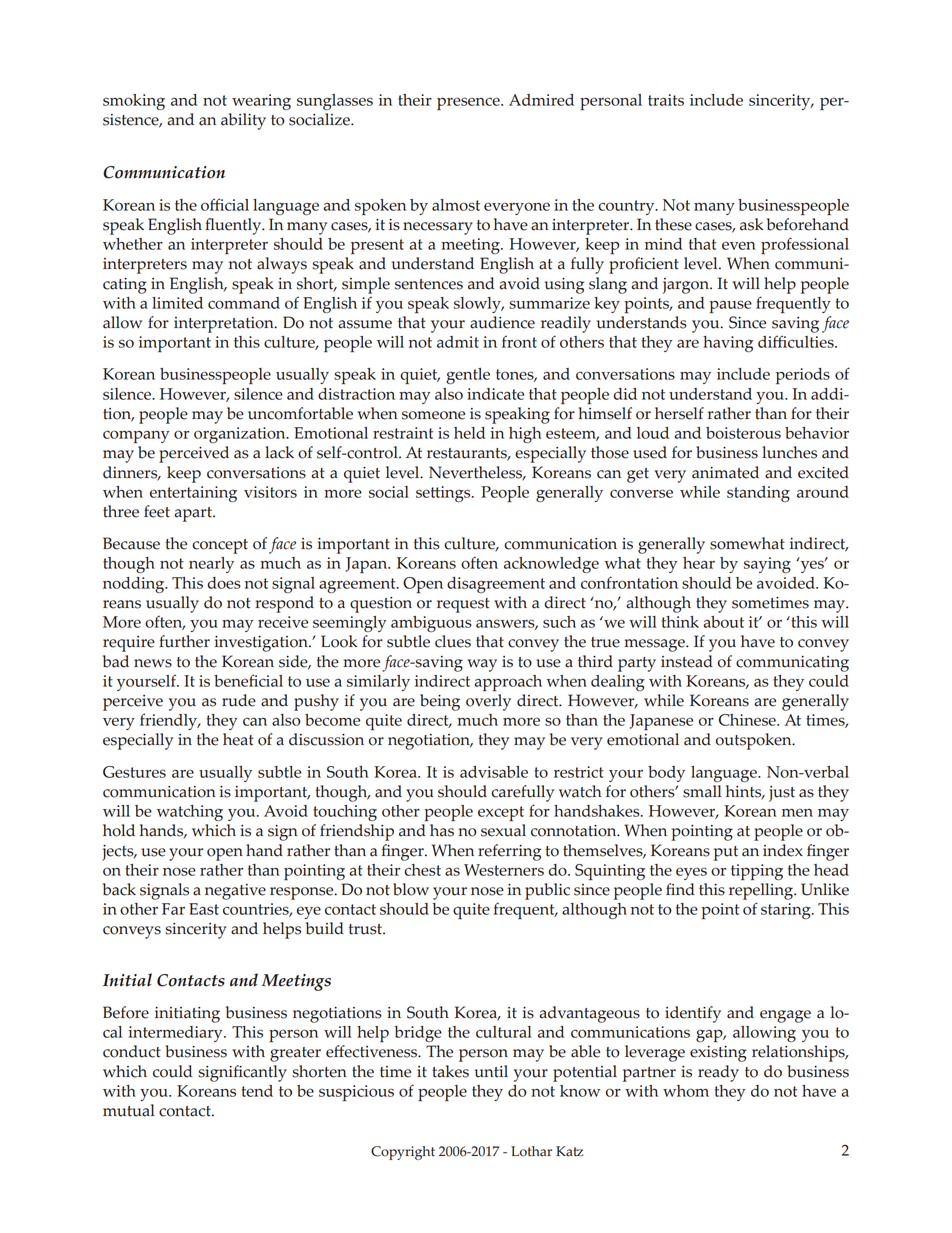 This screenshot has width=952, height=1233. I want to click on ability, so click(243, 121).
